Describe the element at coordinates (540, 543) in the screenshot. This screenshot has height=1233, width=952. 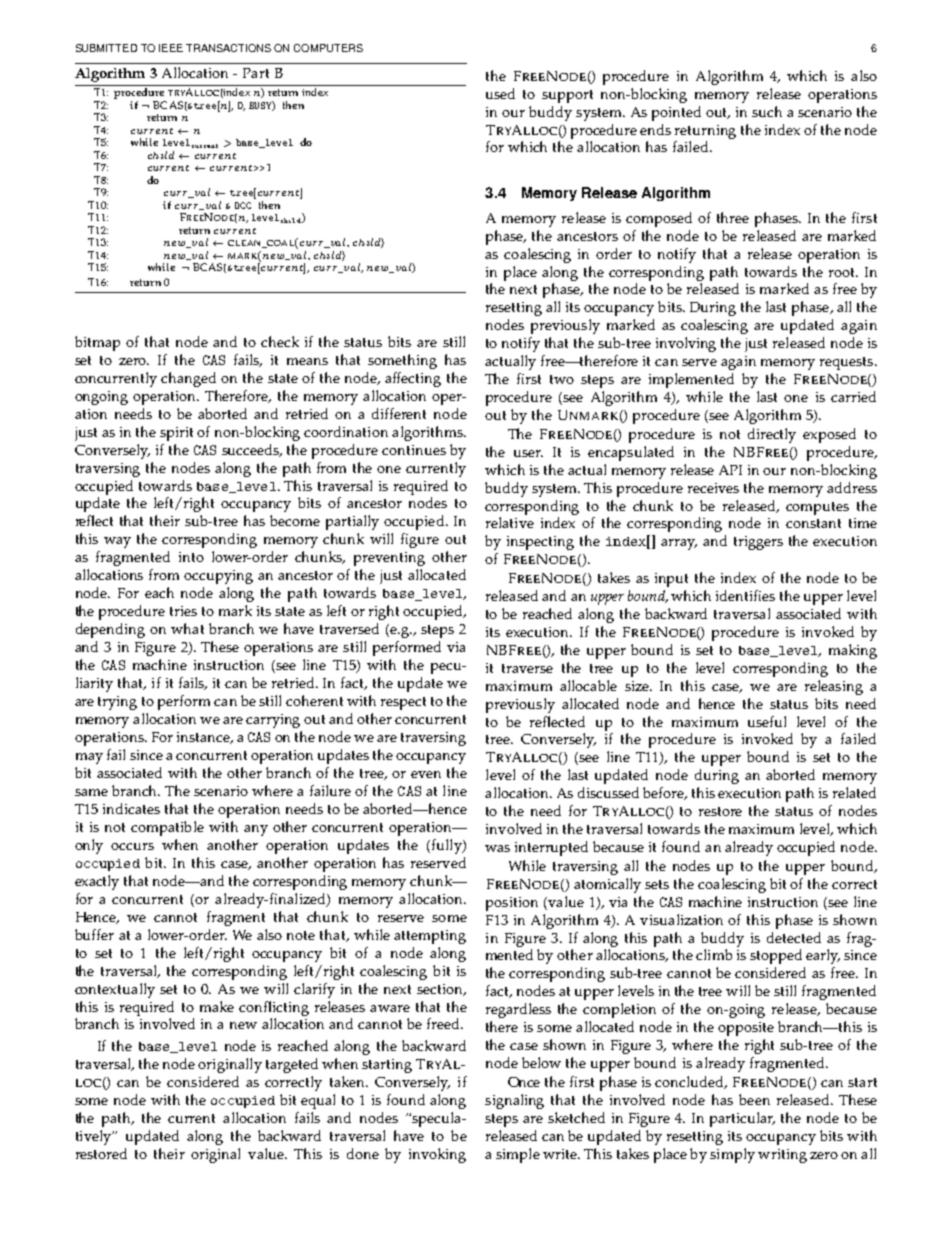
I see `inspecting` at that location.
